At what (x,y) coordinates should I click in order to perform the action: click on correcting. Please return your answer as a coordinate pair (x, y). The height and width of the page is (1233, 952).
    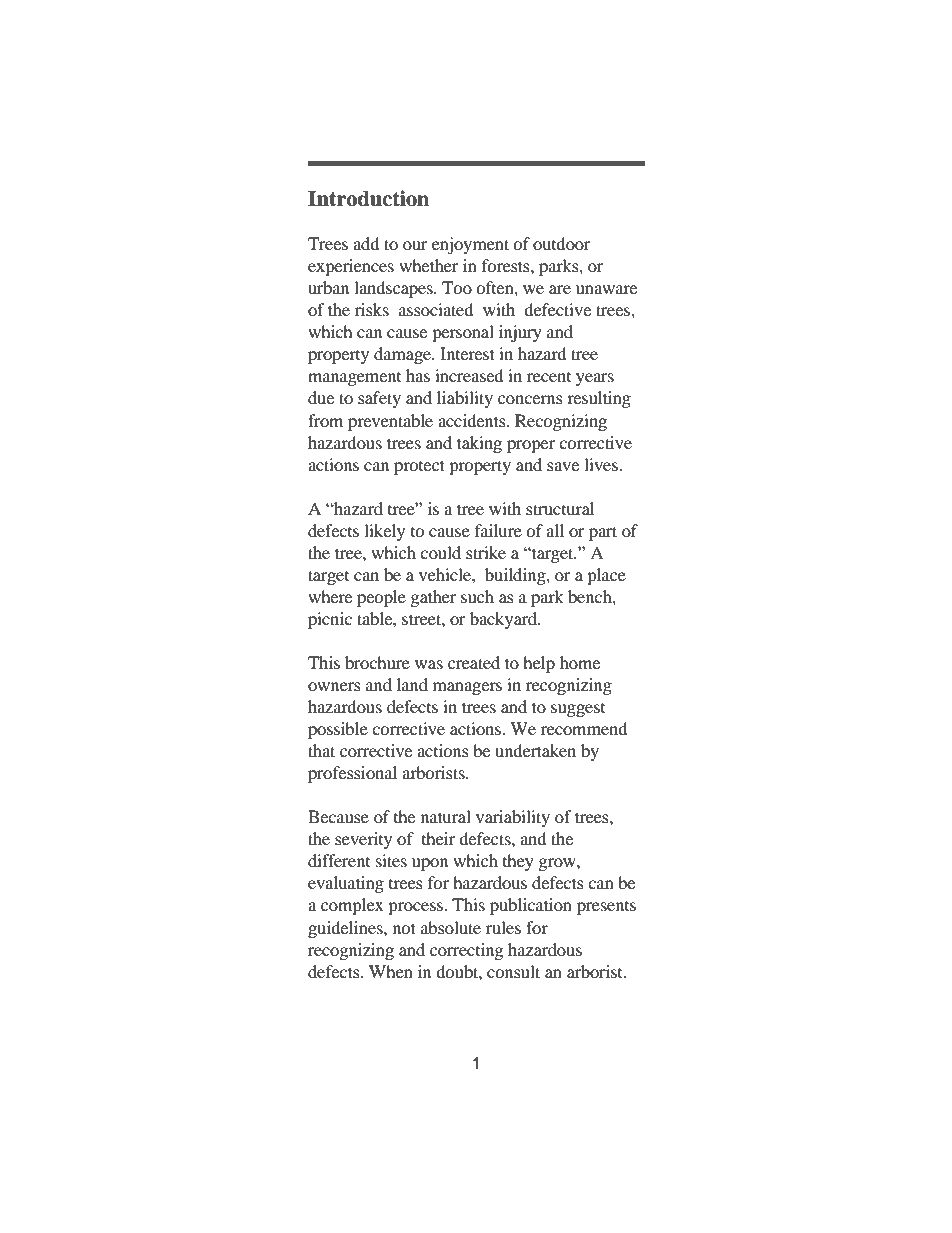
    Looking at the image, I should click on (466, 951).
